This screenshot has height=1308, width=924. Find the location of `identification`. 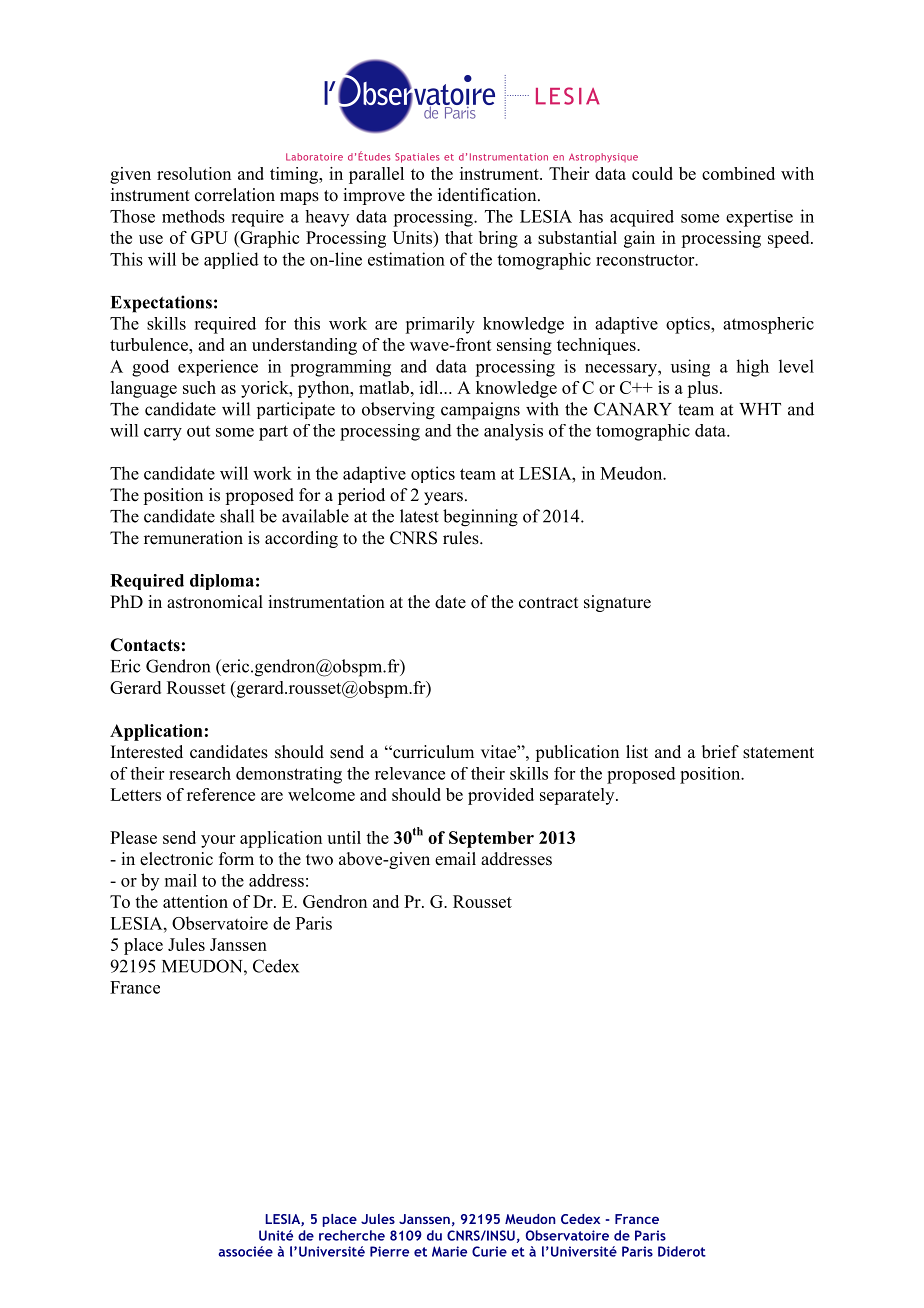

identification is located at coordinates (488, 195).
